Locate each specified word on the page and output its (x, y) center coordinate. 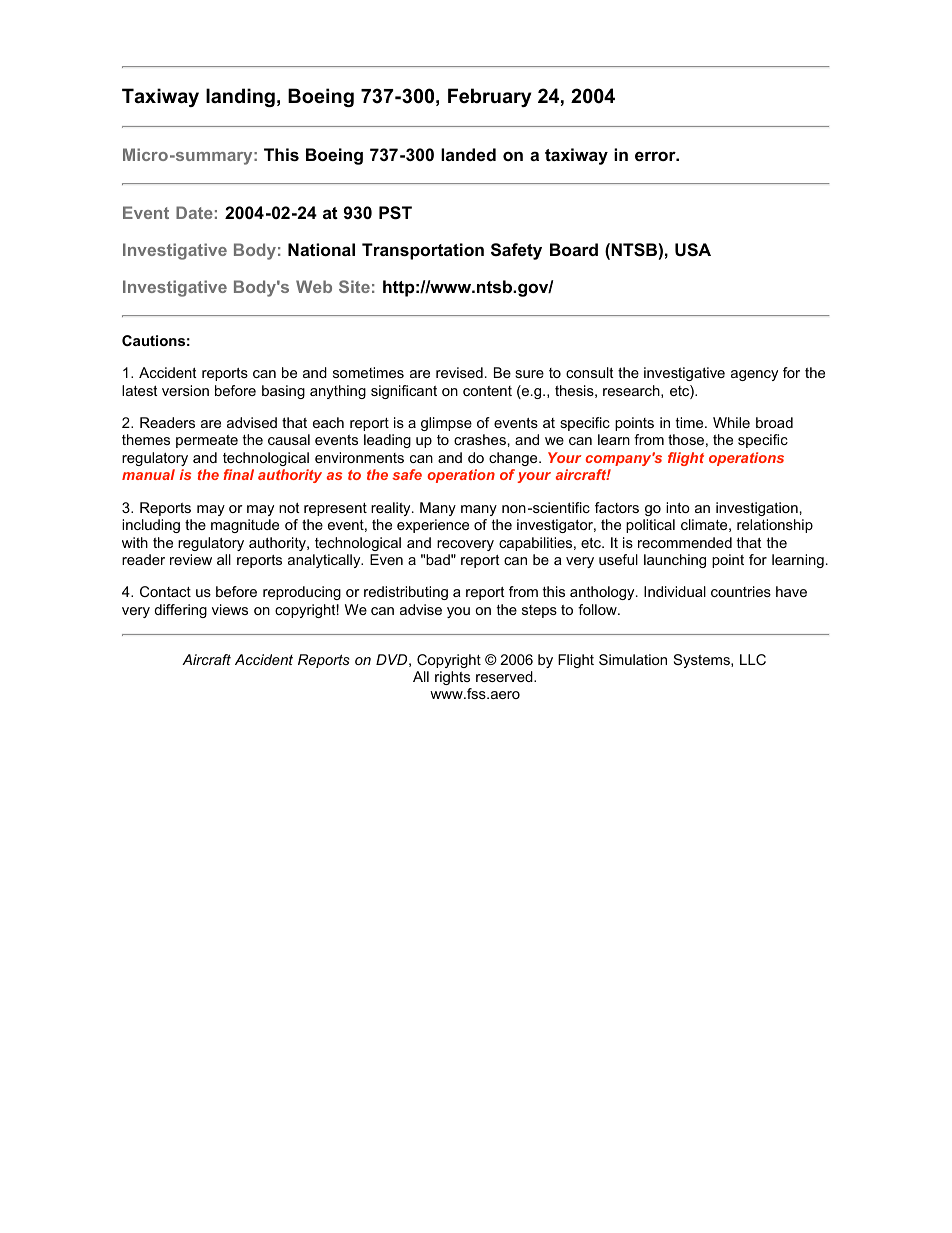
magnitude (245, 526)
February (489, 97)
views (230, 609)
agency (754, 375)
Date (194, 212)
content (487, 391)
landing (240, 97)
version (185, 390)
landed (468, 154)
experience (433, 526)
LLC (753, 659)
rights (452, 678)
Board (574, 249)
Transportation (423, 251)
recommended (685, 542)
